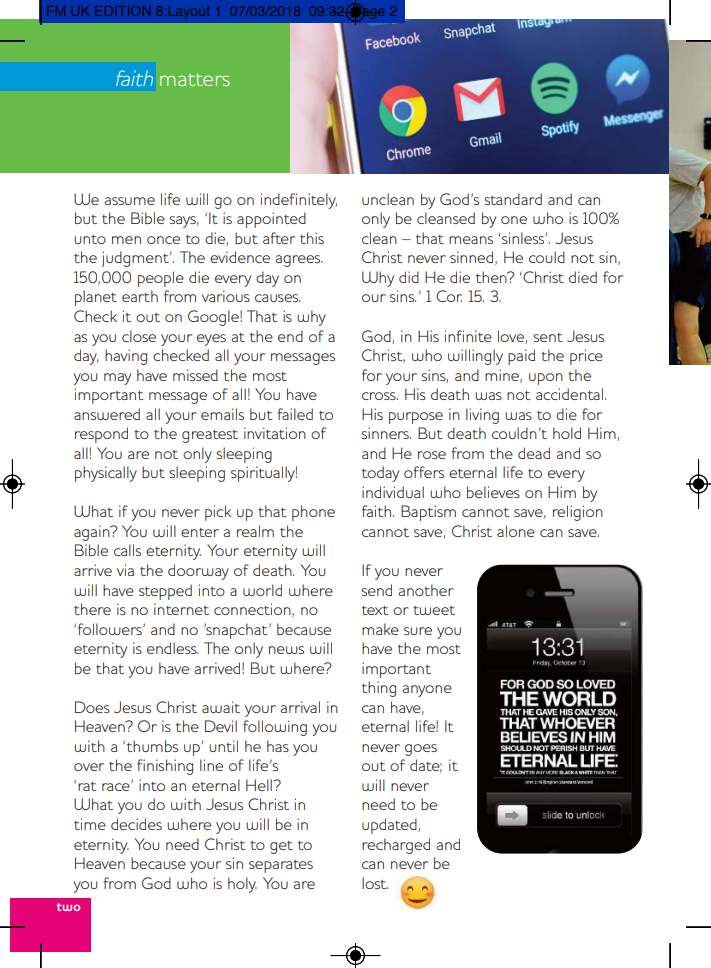  Describe the element at coordinates (534, 453) in the document. I see `dead` at that location.
